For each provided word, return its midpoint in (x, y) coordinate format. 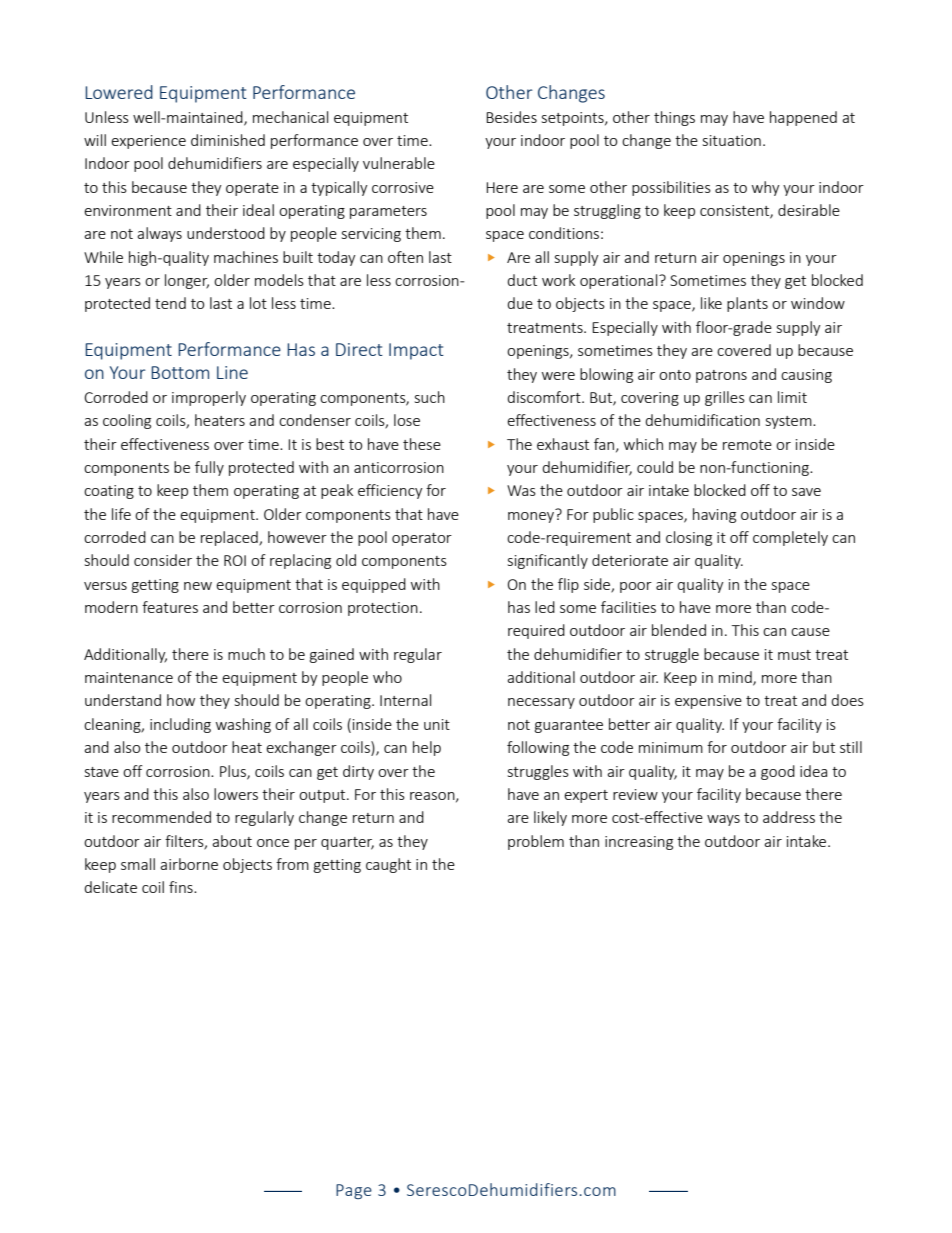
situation (732, 140)
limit (792, 397)
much (246, 654)
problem (536, 842)
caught (388, 865)
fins (182, 887)
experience (148, 142)
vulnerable (399, 163)
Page (354, 1191)
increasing (639, 843)
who (387, 677)
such (430, 397)
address (789, 817)
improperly (209, 398)
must (794, 655)
